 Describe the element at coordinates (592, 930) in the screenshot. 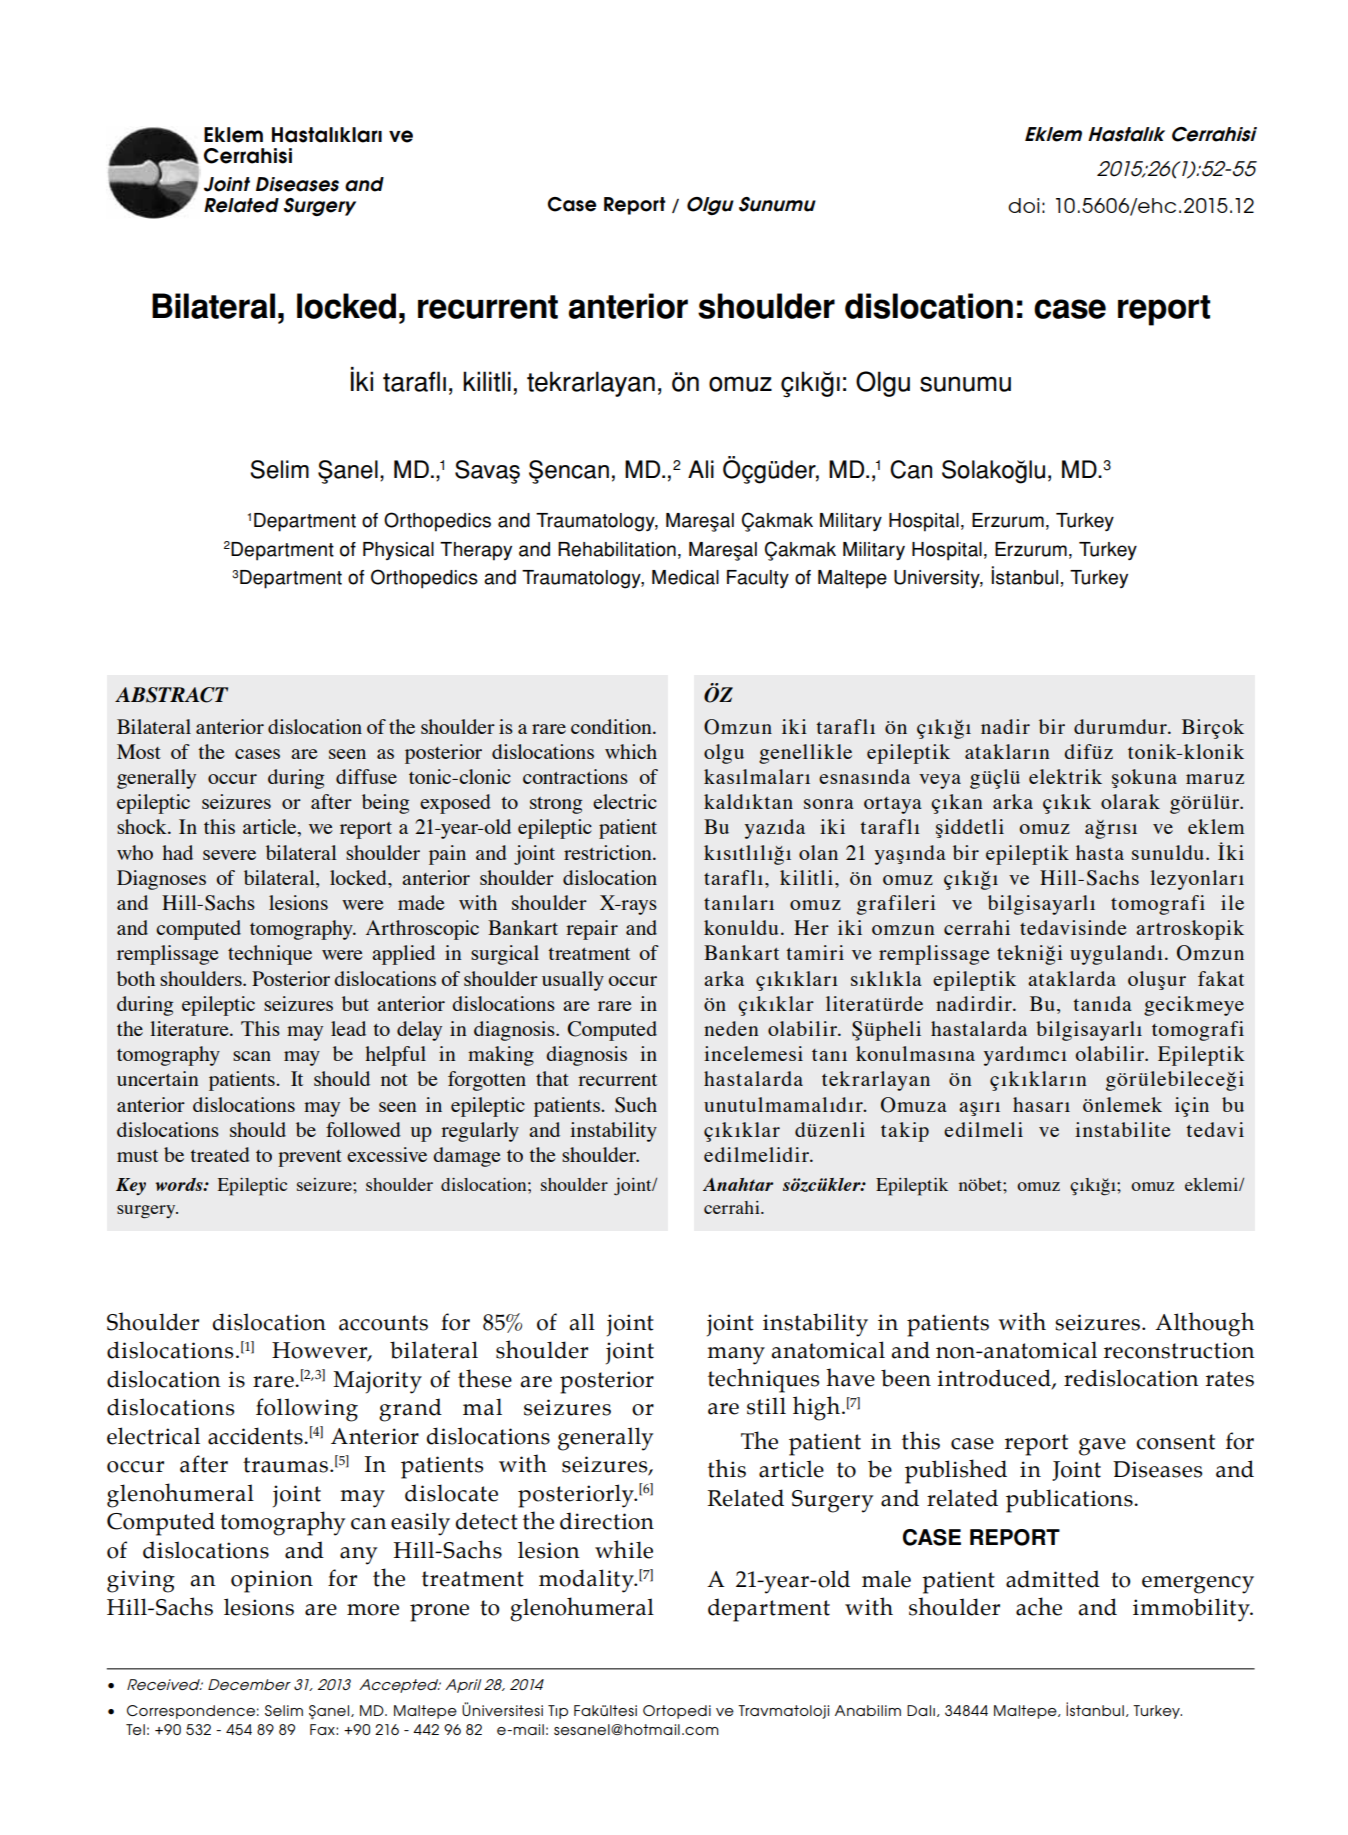

I see `repair` at that location.
